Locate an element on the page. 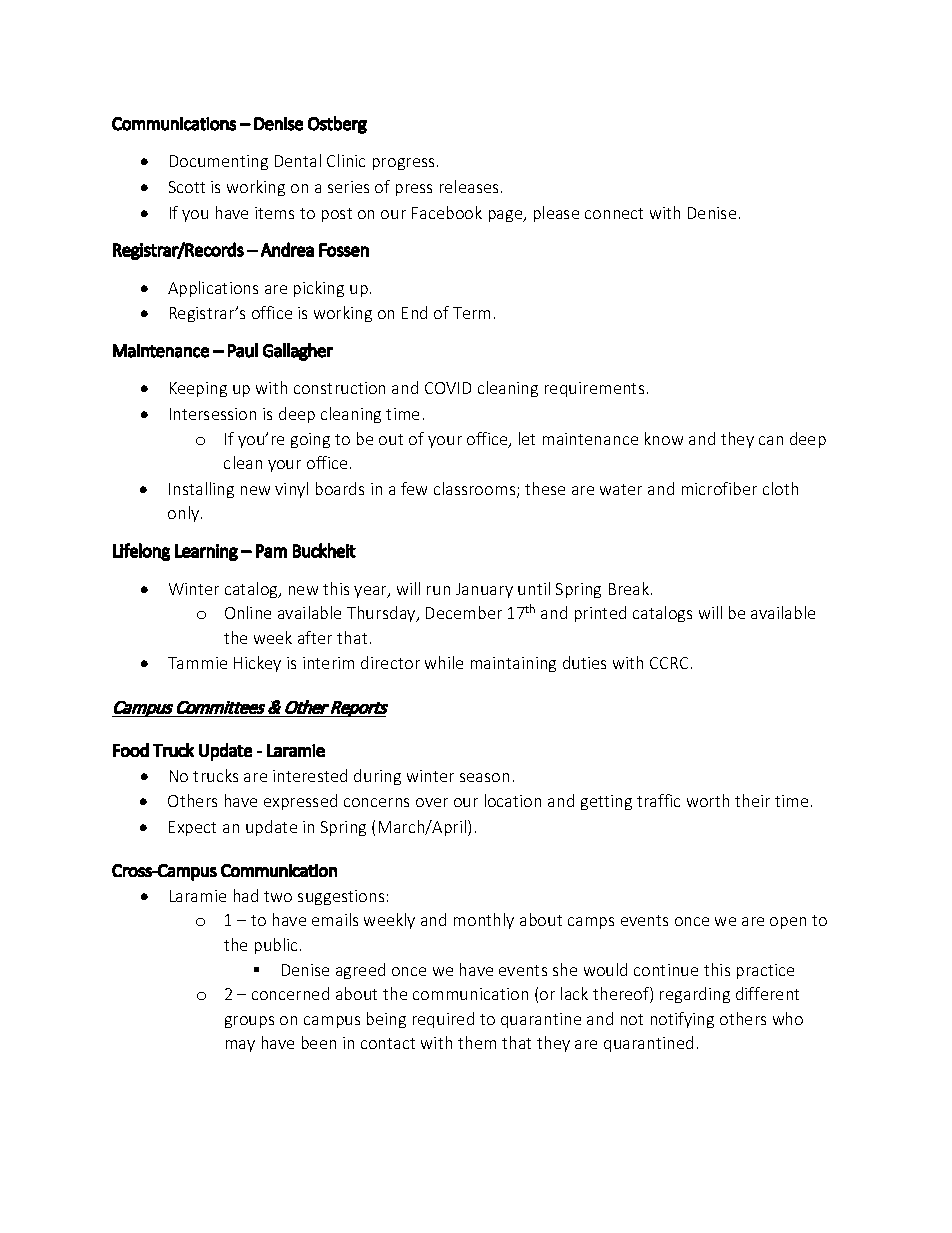 Image resolution: width=952 pixels, height=1233 pixels. connect is located at coordinates (614, 213).
